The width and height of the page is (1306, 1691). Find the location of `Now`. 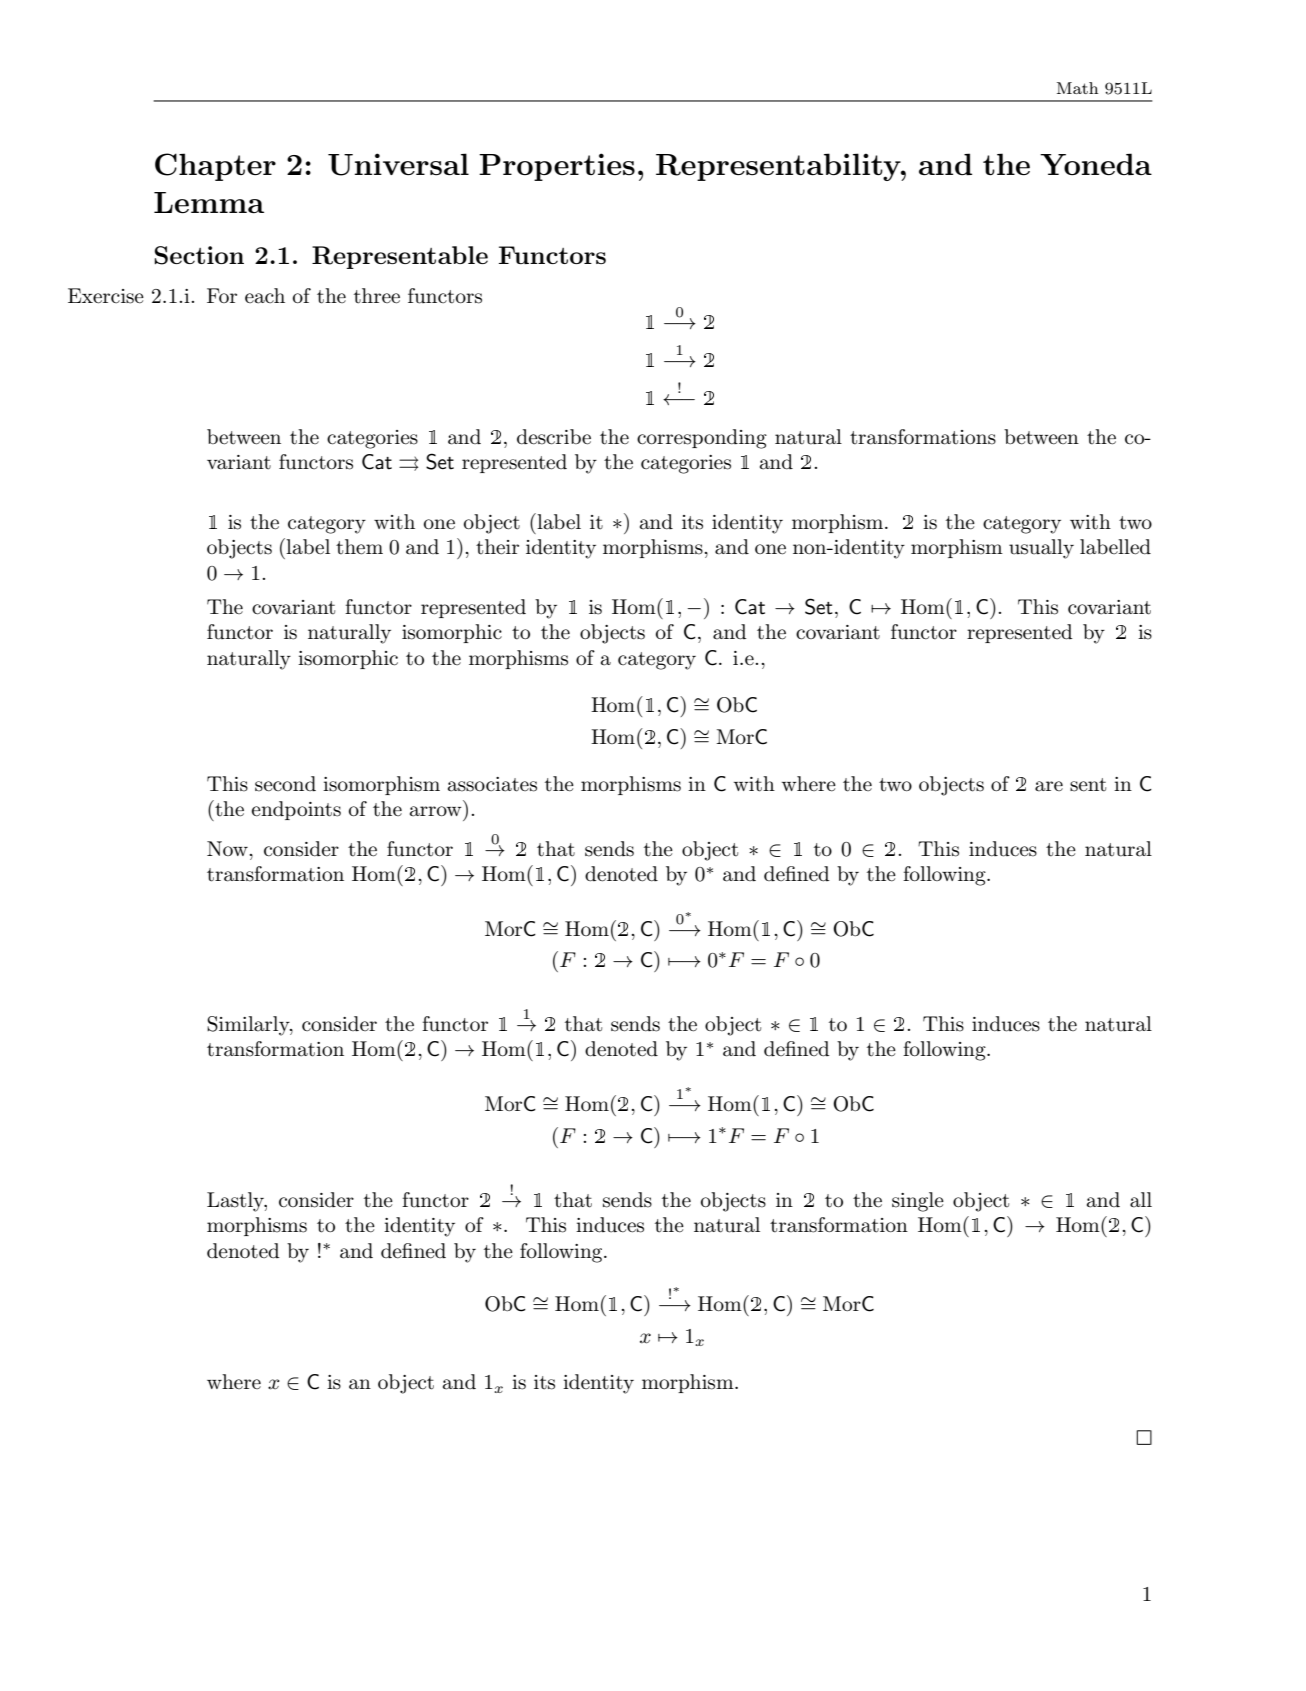

Now is located at coordinates (228, 848).
